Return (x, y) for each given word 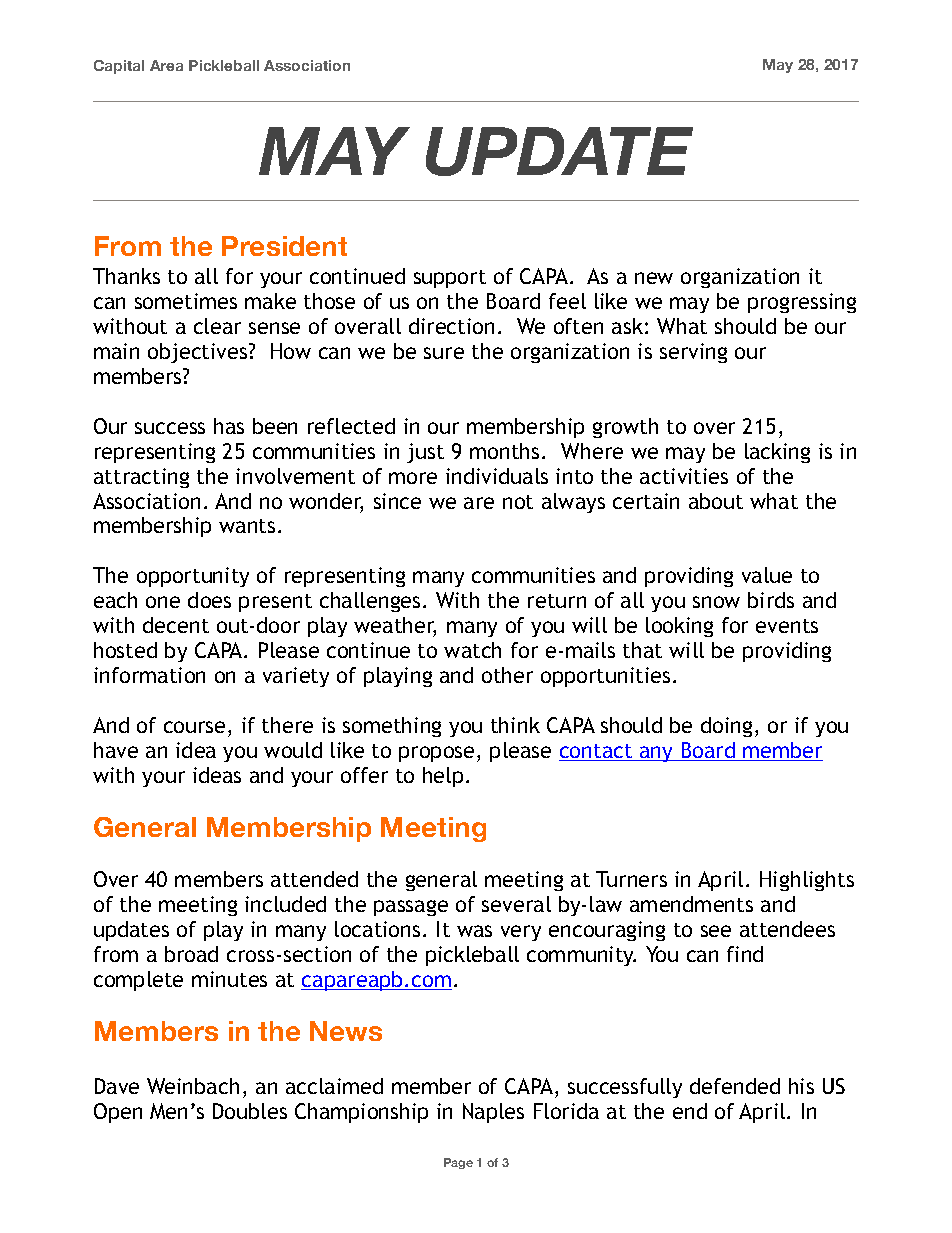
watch (472, 650)
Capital (119, 67)
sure (444, 353)
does (209, 600)
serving (693, 353)
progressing (802, 303)
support (450, 279)
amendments (691, 904)
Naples (493, 1113)
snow (716, 602)
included (285, 904)
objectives (199, 353)
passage (411, 908)
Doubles (250, 1111)
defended (735, 1086)
